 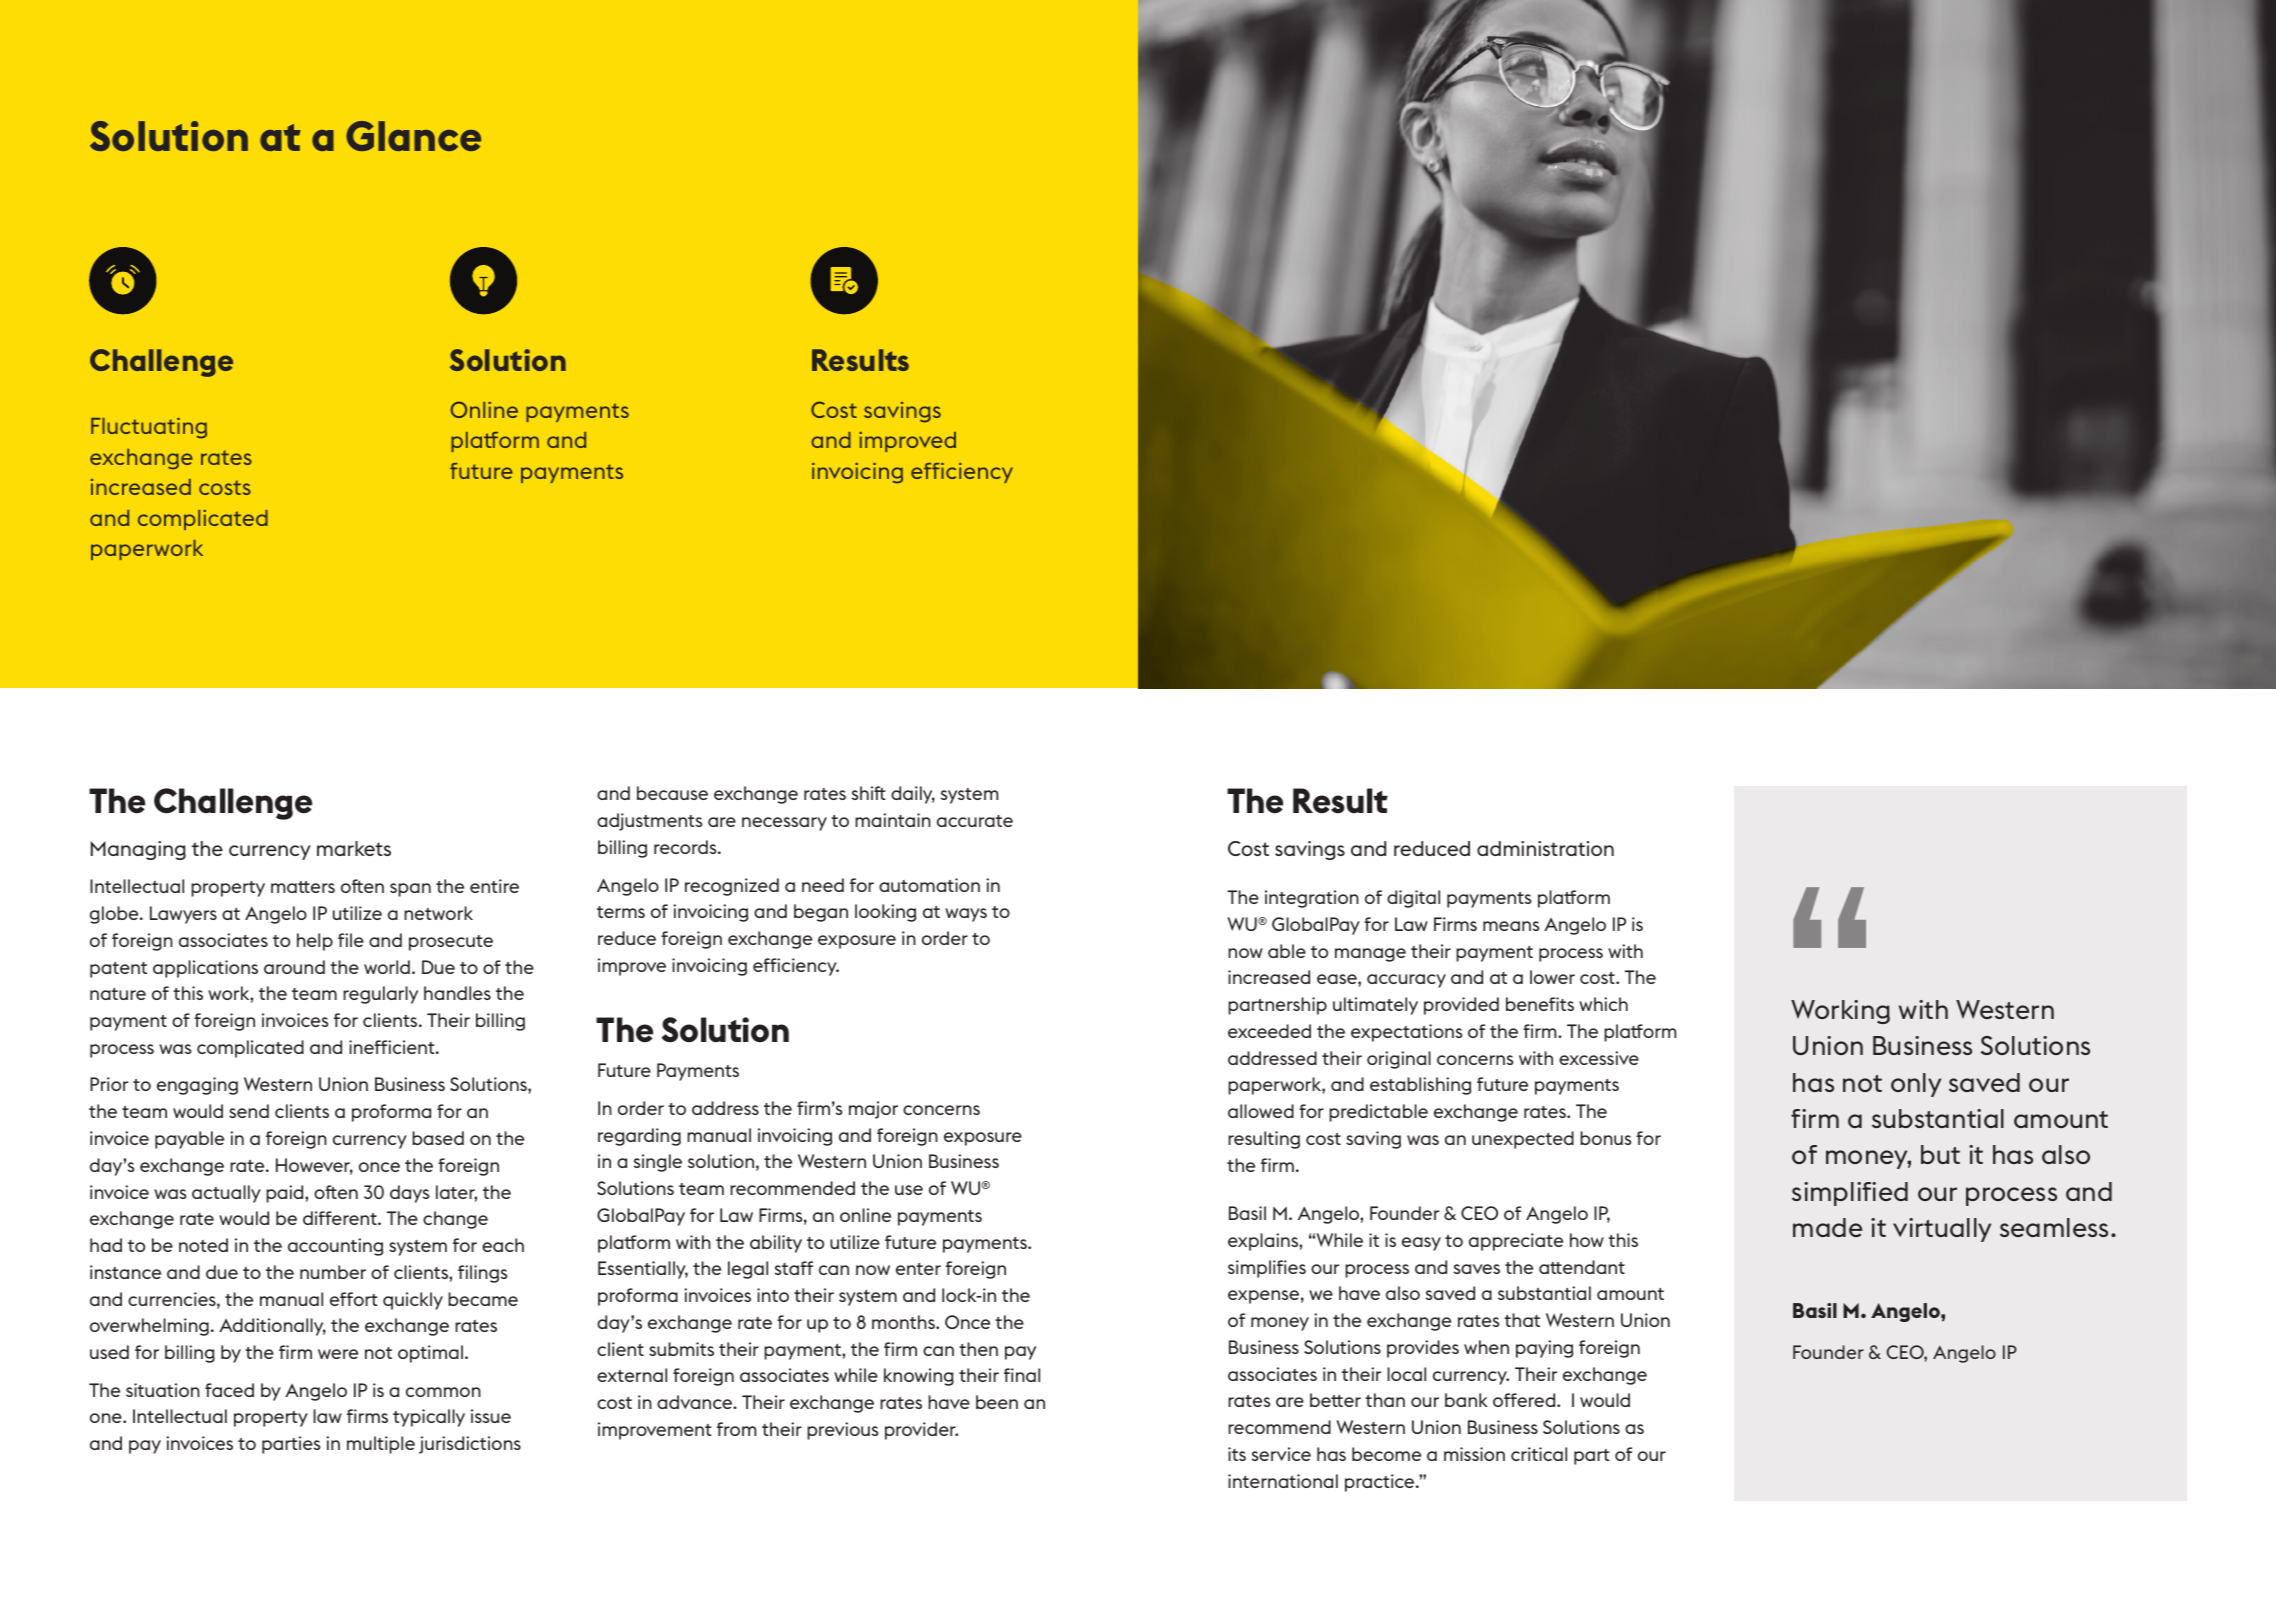 What do you see at coordinates (997, 1402) in the image?
I see `been` at bounding box center [997, 1402].
